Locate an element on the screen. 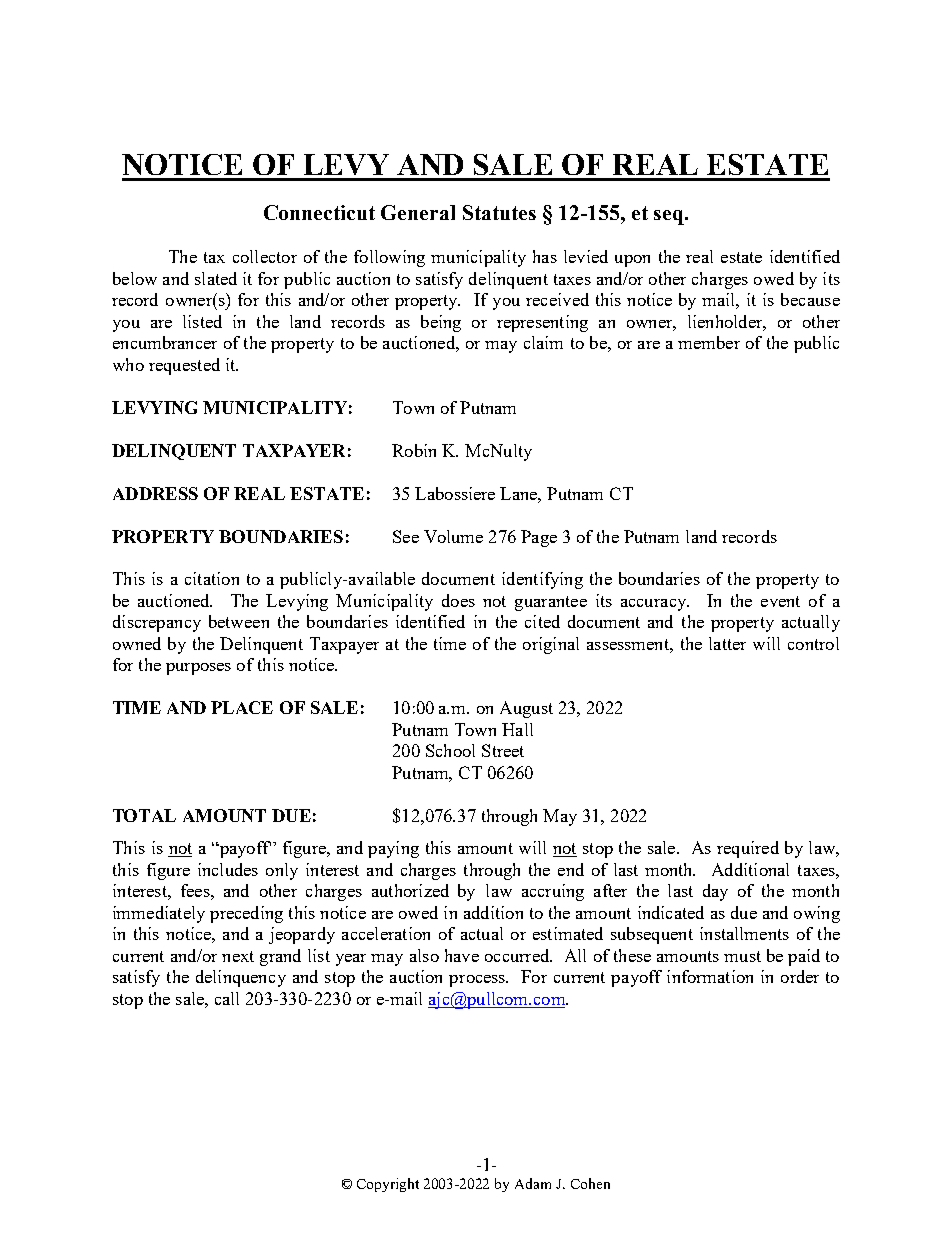  includes is located at coordinates (228, 869).
